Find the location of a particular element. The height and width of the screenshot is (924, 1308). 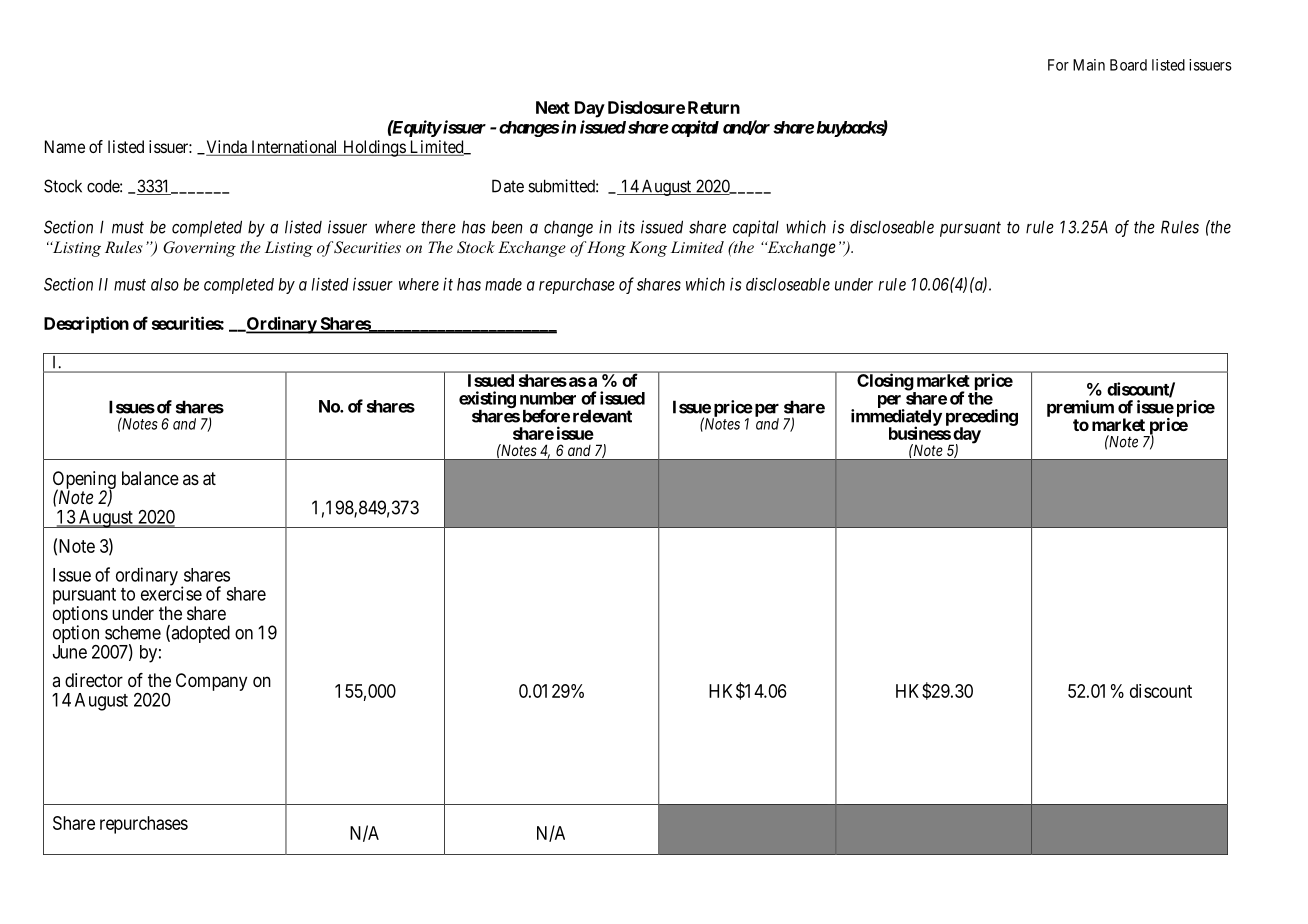

Next is located at coordinates (553, 107).
